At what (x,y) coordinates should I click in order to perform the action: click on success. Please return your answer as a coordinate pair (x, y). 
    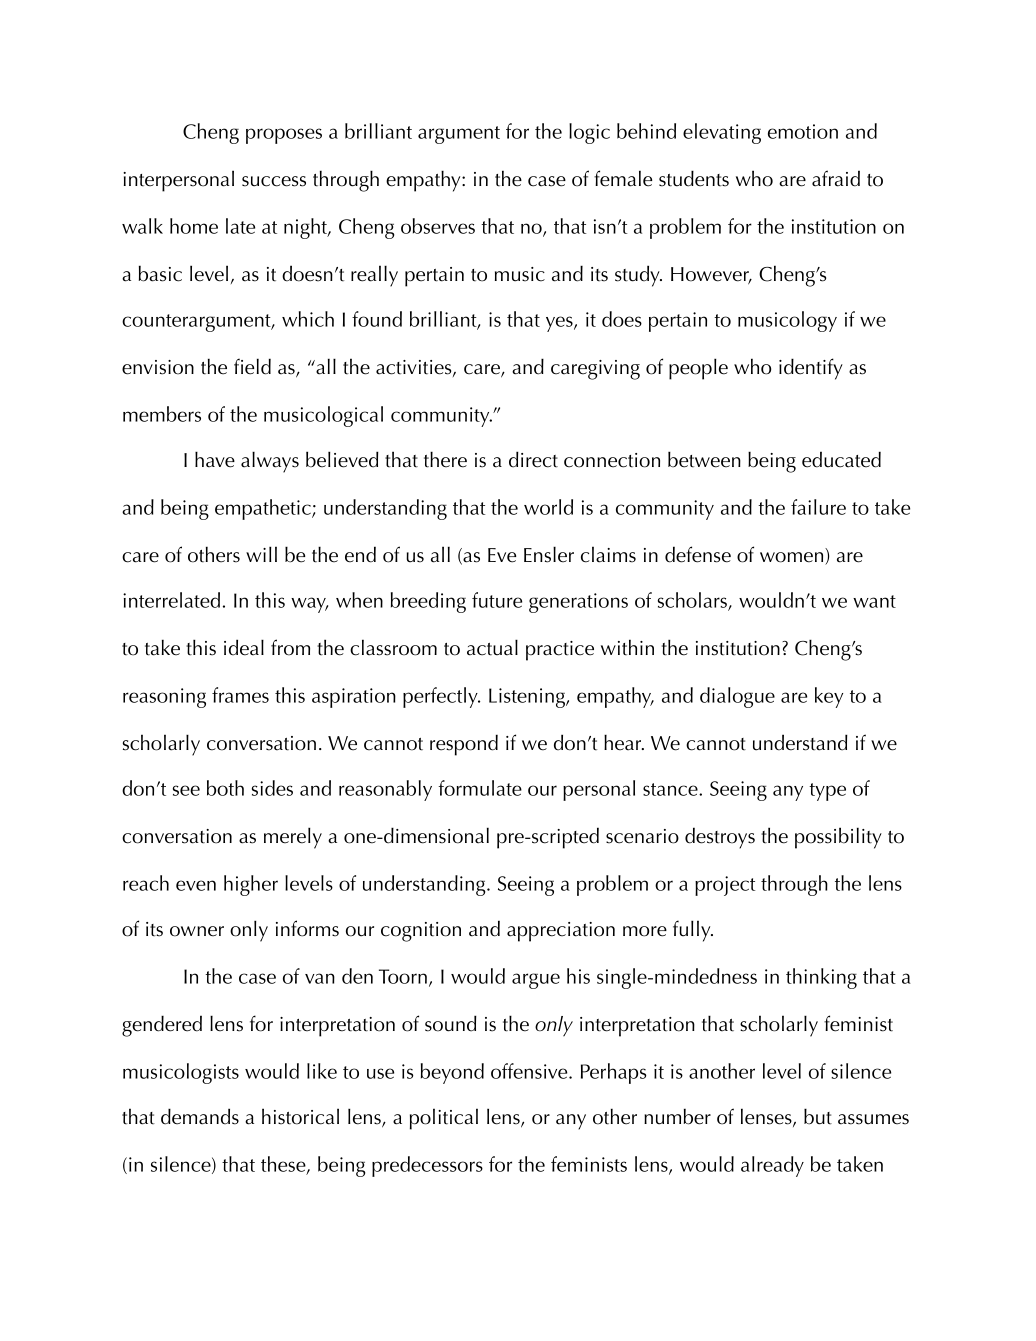
    Looking at the image, I should click on (274, 181).
